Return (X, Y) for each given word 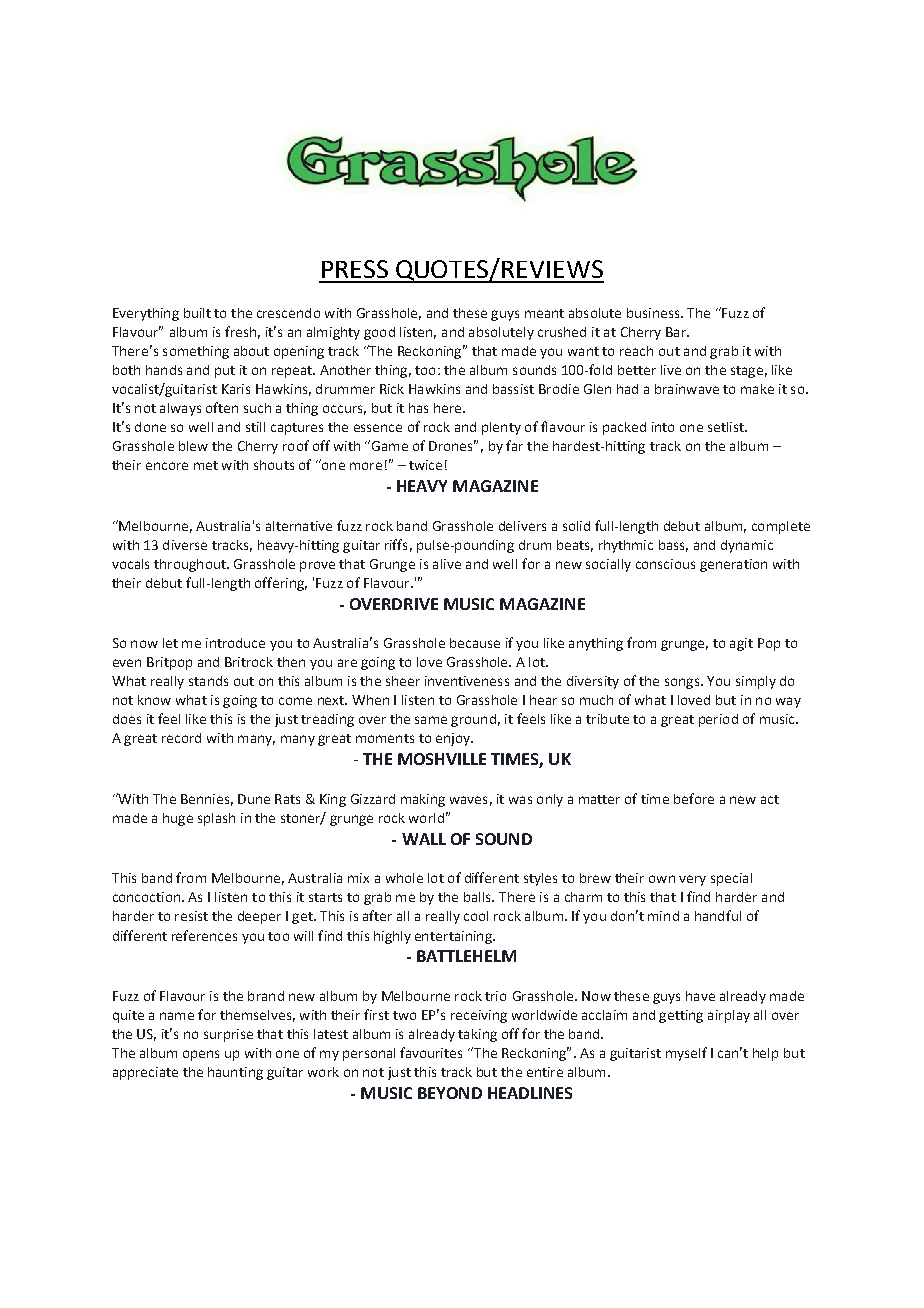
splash (216, 819)
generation (733, 565)
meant (544, 313)
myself (686, 1054)
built (197, 313)
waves (468, 800)
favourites (431, 1052)
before (694, 798)
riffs (396, 544)
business (654, 313)
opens (201, 1055)
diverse (185, 545)
